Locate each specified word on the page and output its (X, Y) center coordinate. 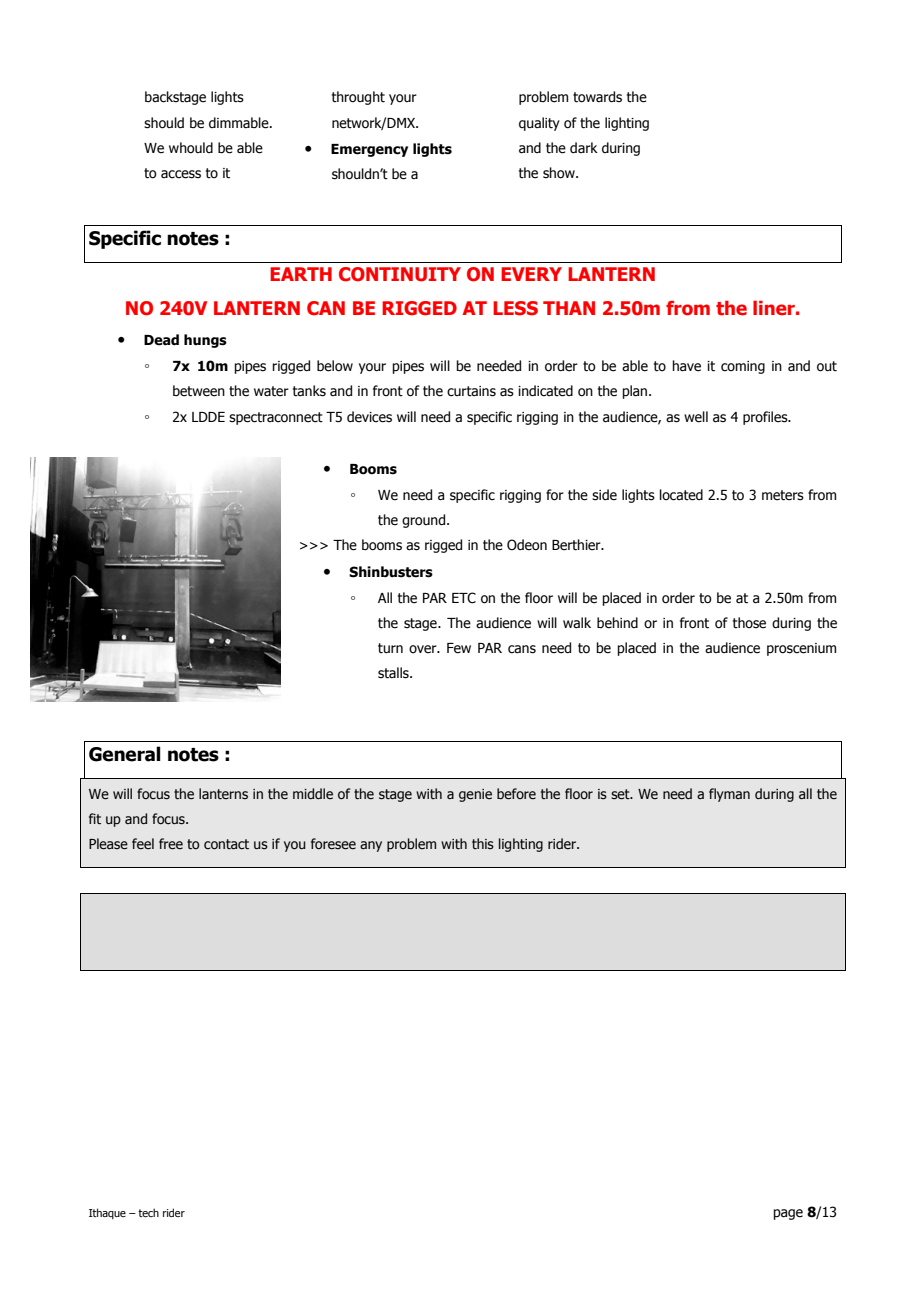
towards (597, 97)
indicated (545, 391)
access (181, 174)
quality (539, 124)
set (621, 794)
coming (743, 367)
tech (148, 1212)
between (199, 391)
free (171, 844)
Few (459, 648)
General (125, 754)
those (749, 623)
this (483, 844)
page (788, 1214)
